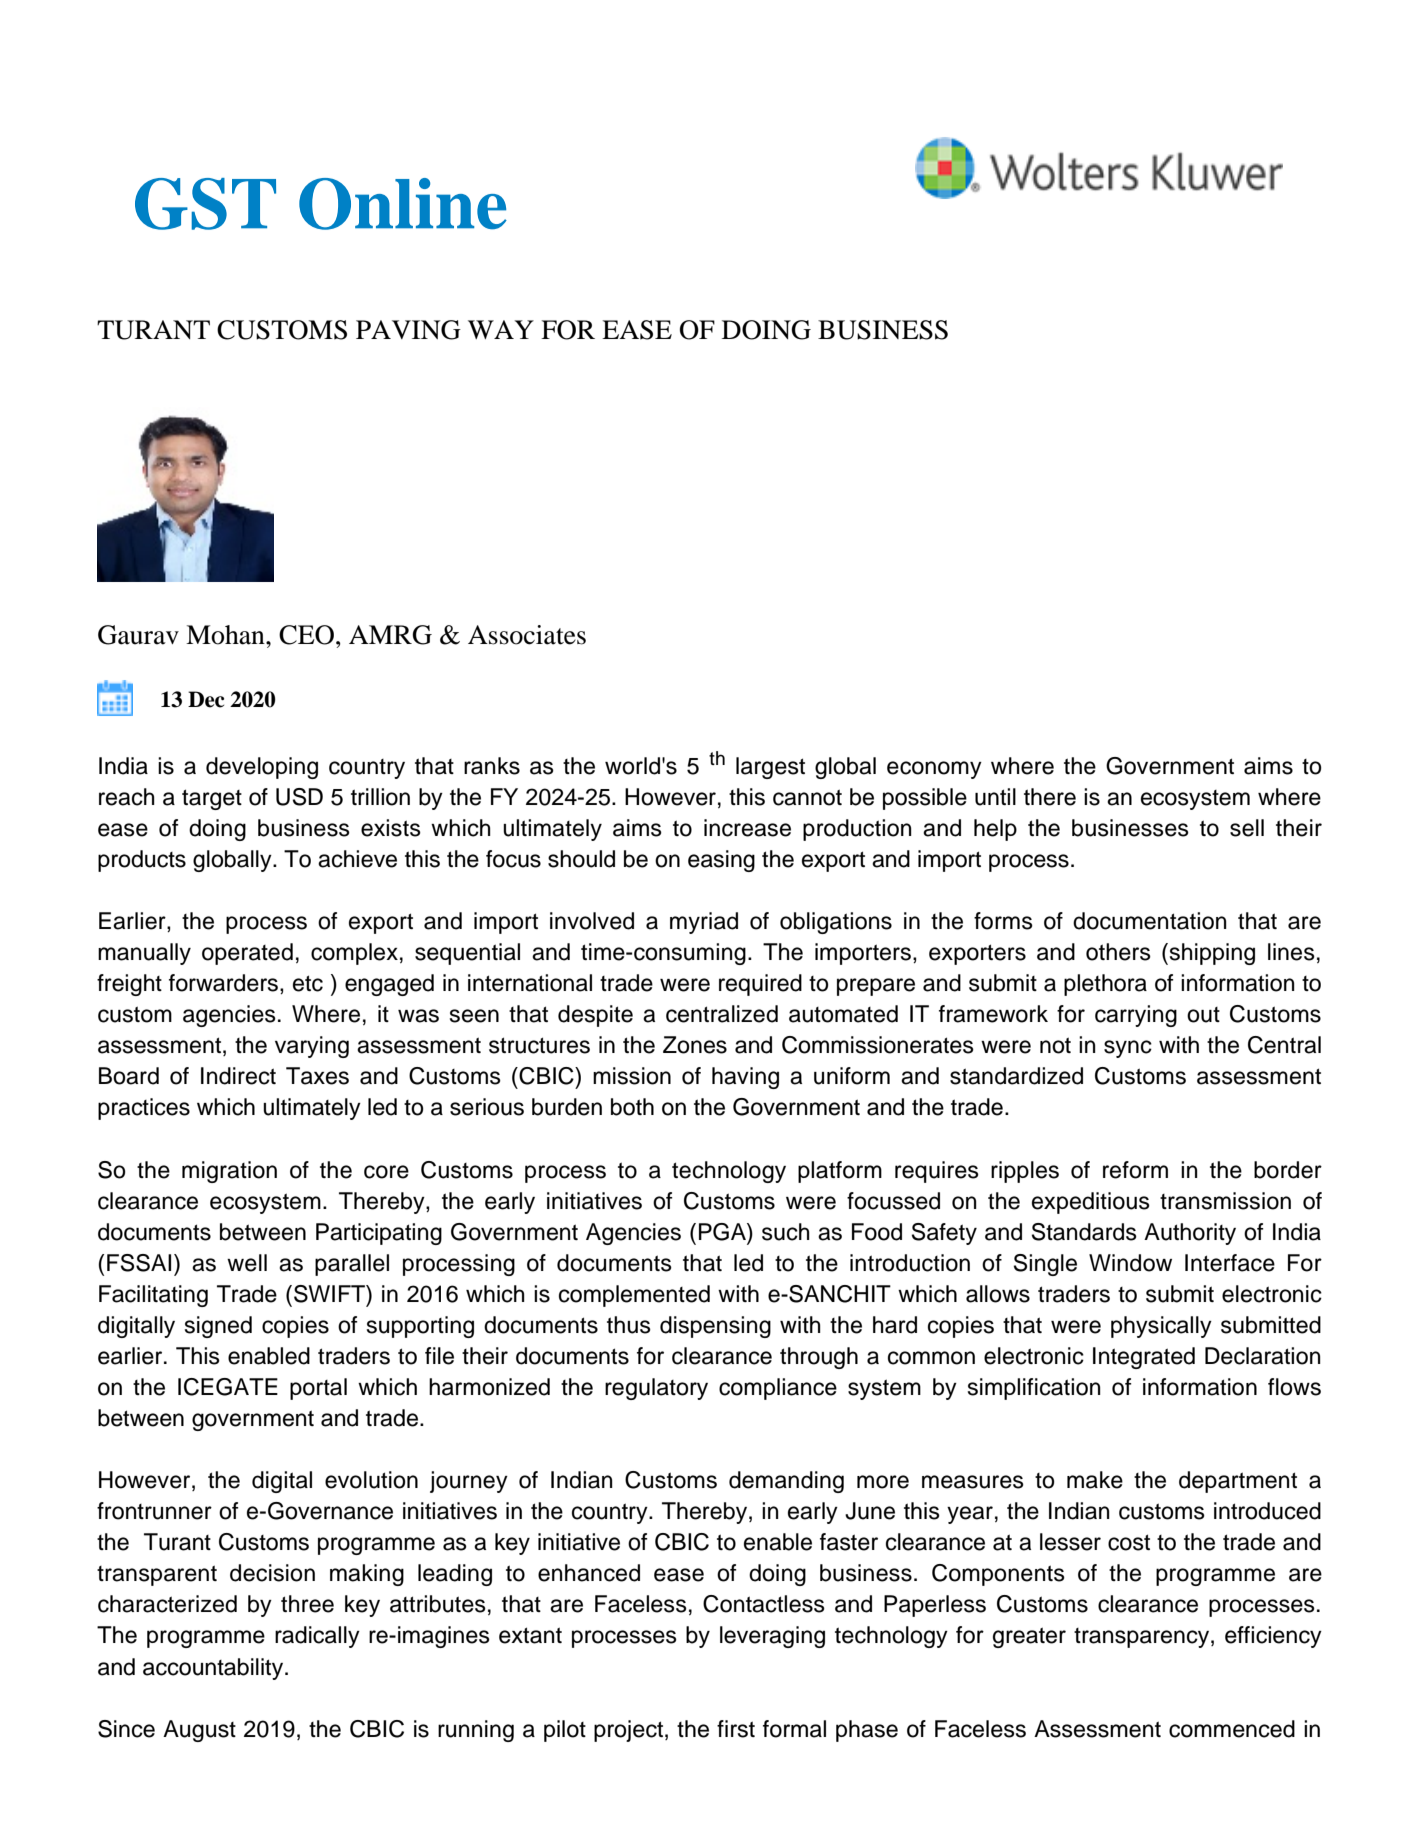 This image has width=1420, height=1837. Describe the element at coordinates (1118, 952) in the image. I see `others` at that location.
